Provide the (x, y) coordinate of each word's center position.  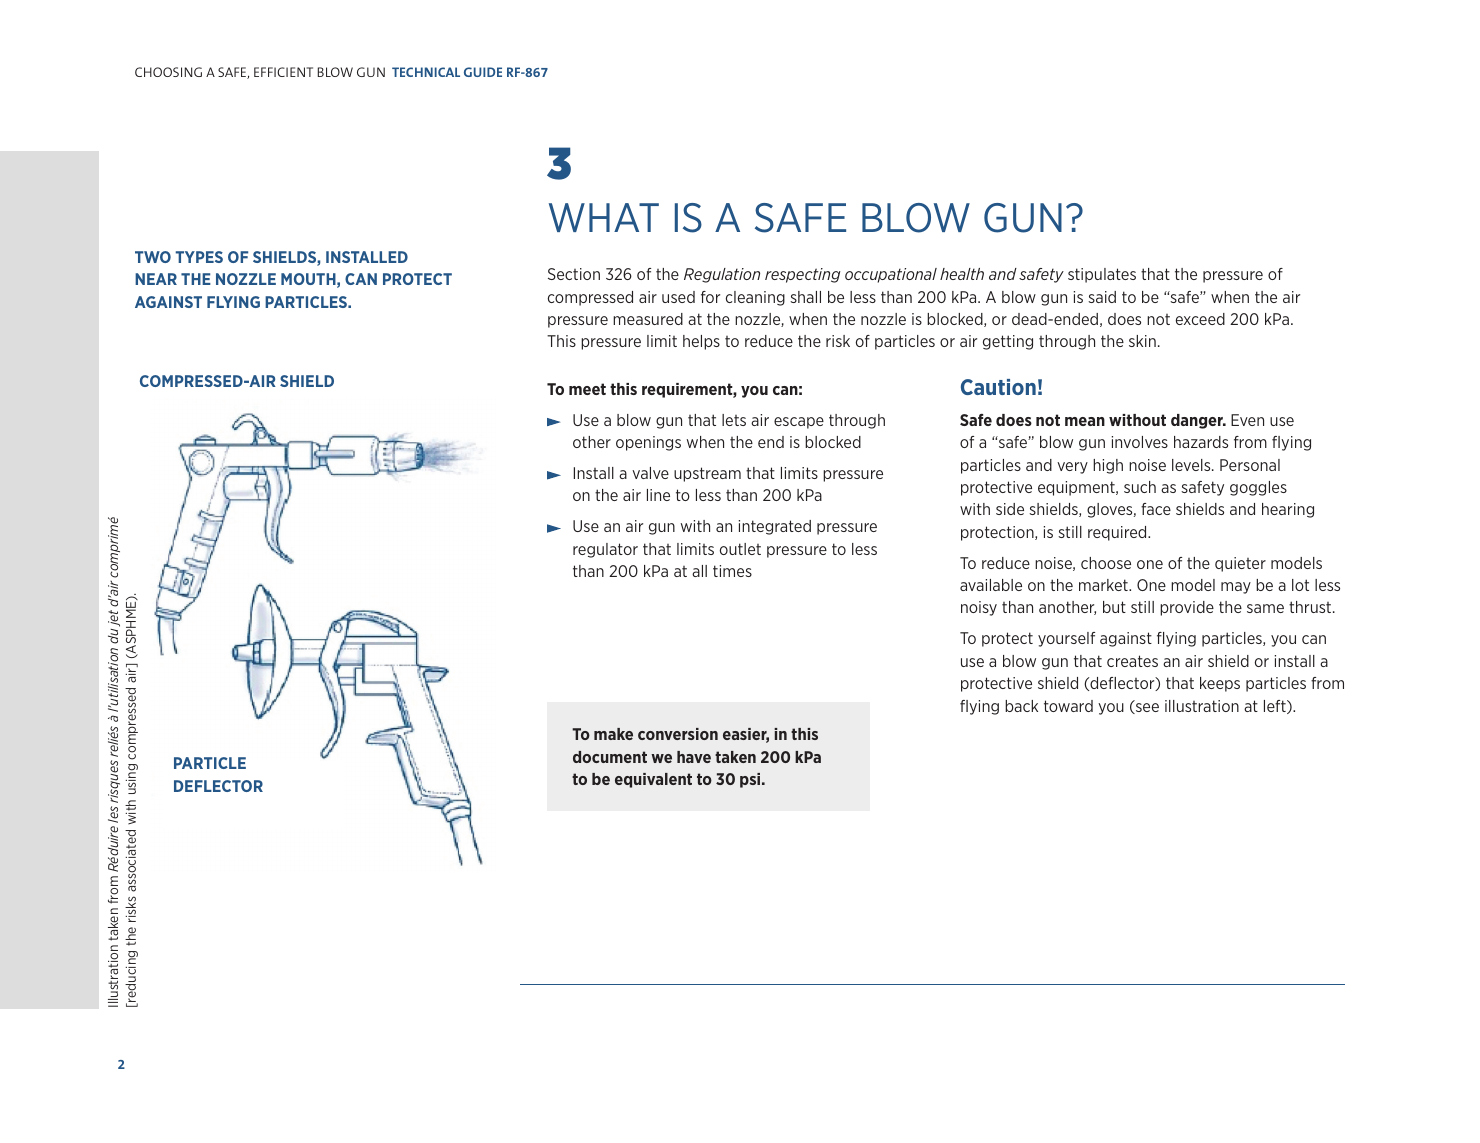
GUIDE (483, 72)
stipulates (1102, 275)
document (610, 757)
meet (587, 389)
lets (734, 420)
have (694, 757)
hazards (1201, 442)
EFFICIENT (283, 72)
